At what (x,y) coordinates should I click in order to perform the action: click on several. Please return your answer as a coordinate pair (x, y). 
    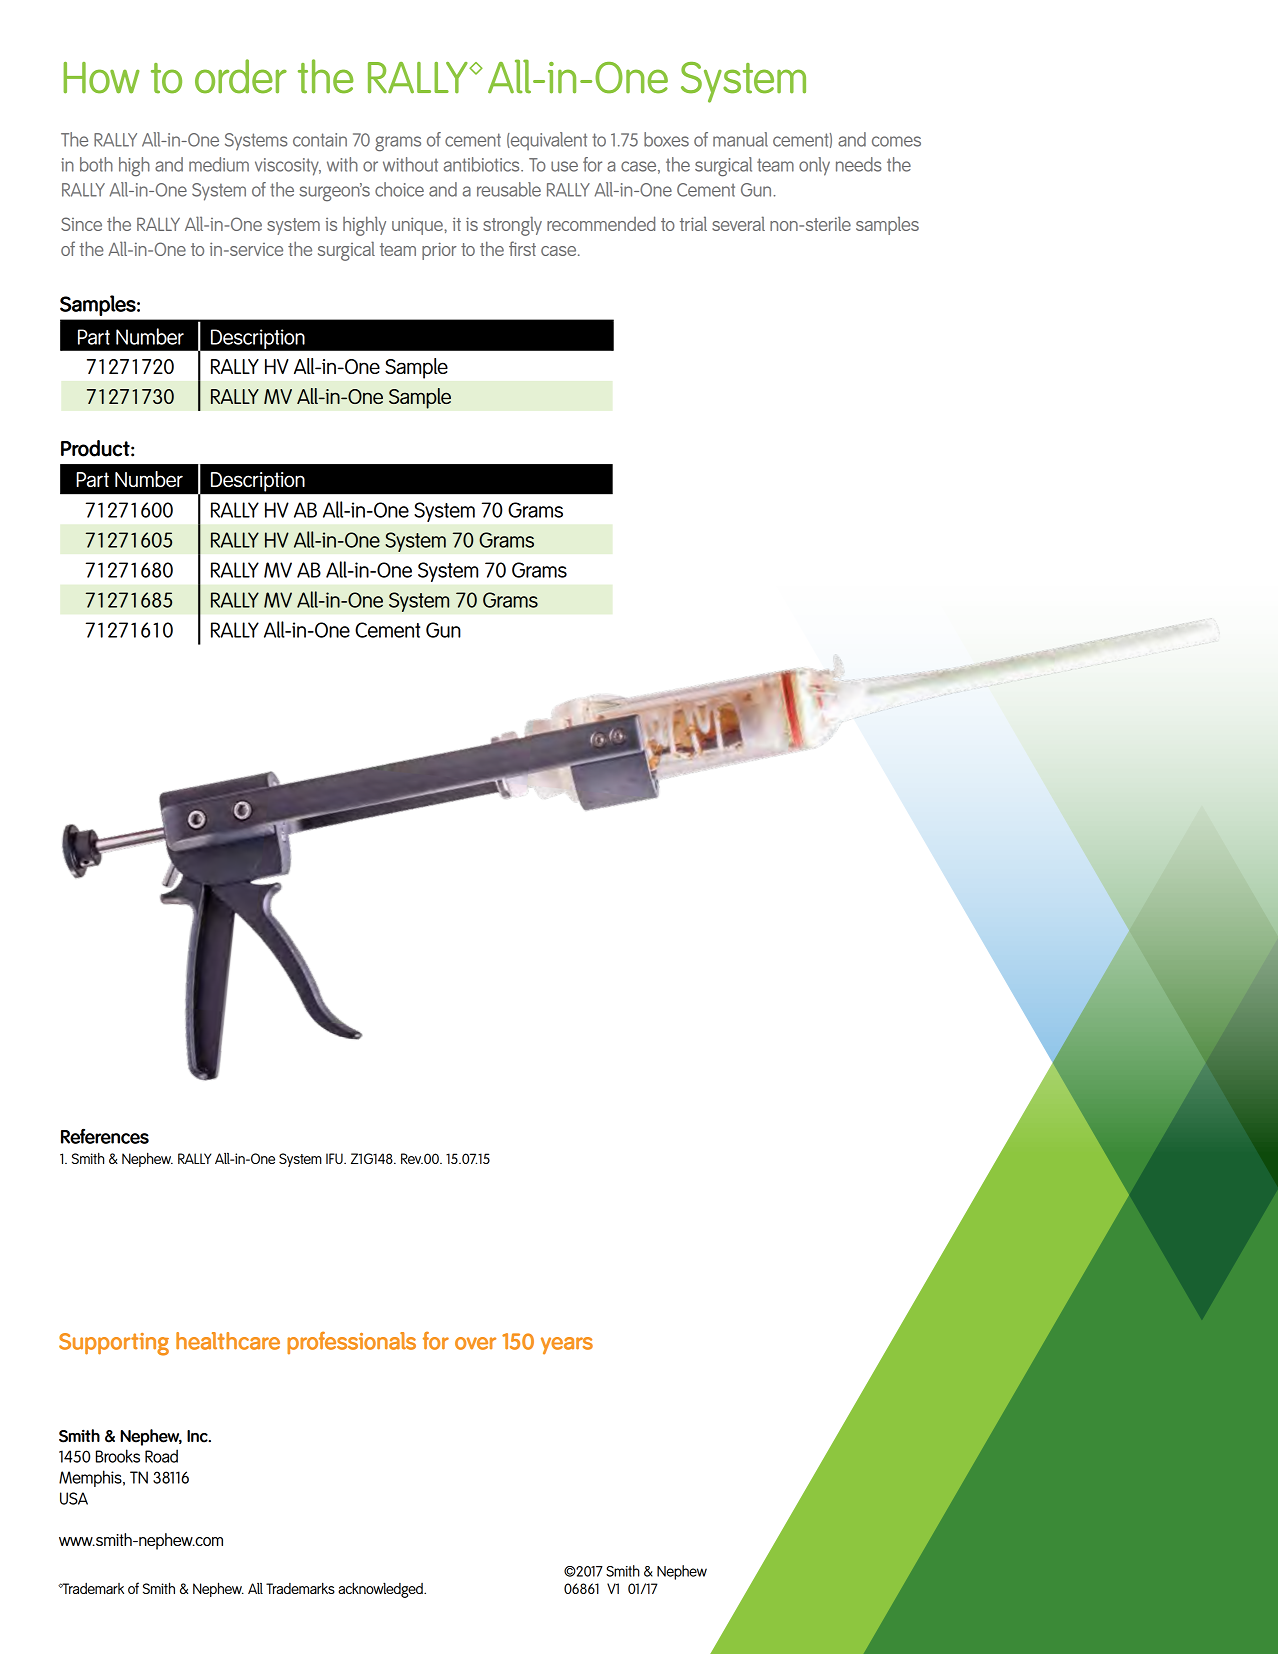
    Looking at the image, I should click on (738, 223).
